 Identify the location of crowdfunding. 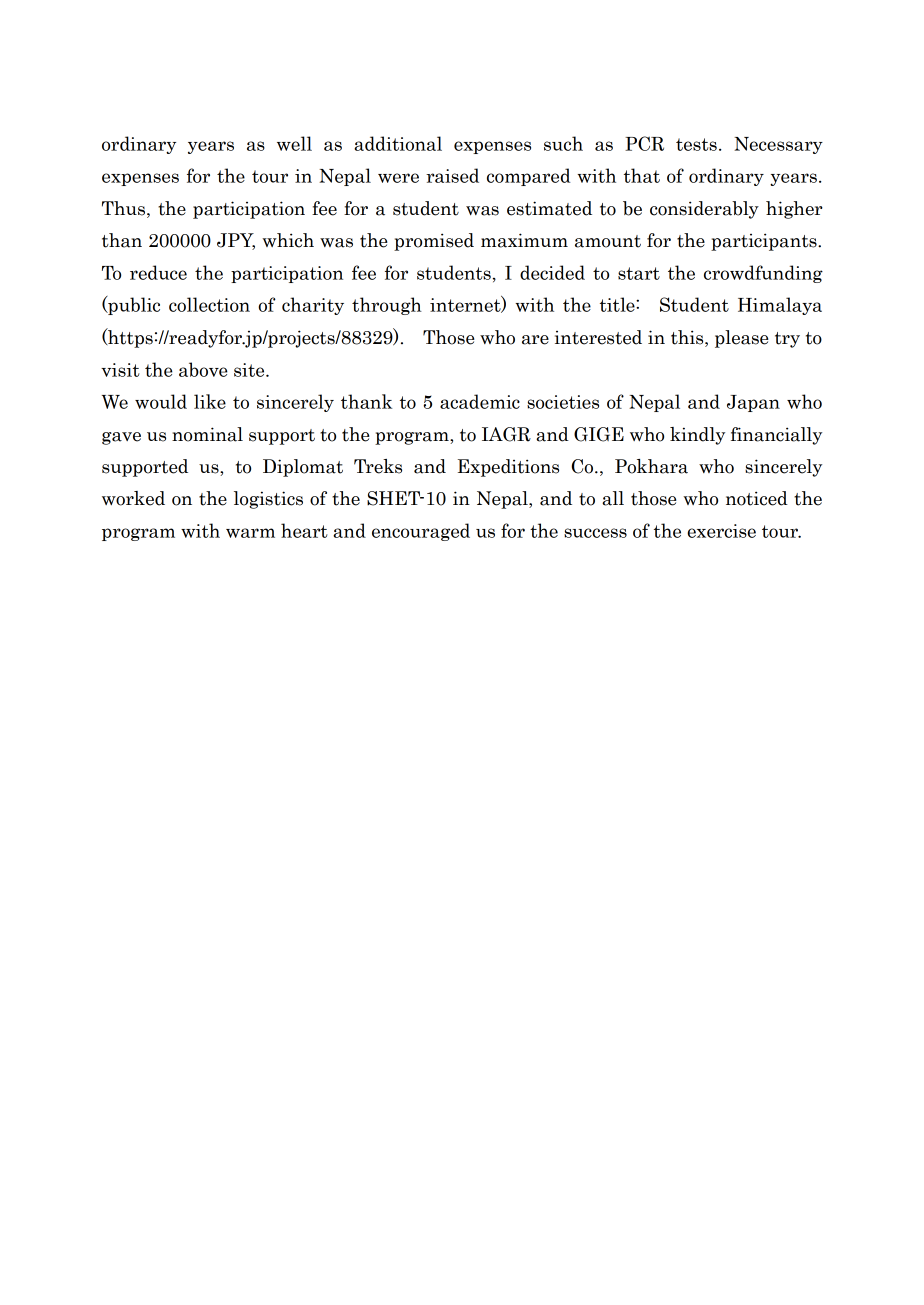
(763, 274).
